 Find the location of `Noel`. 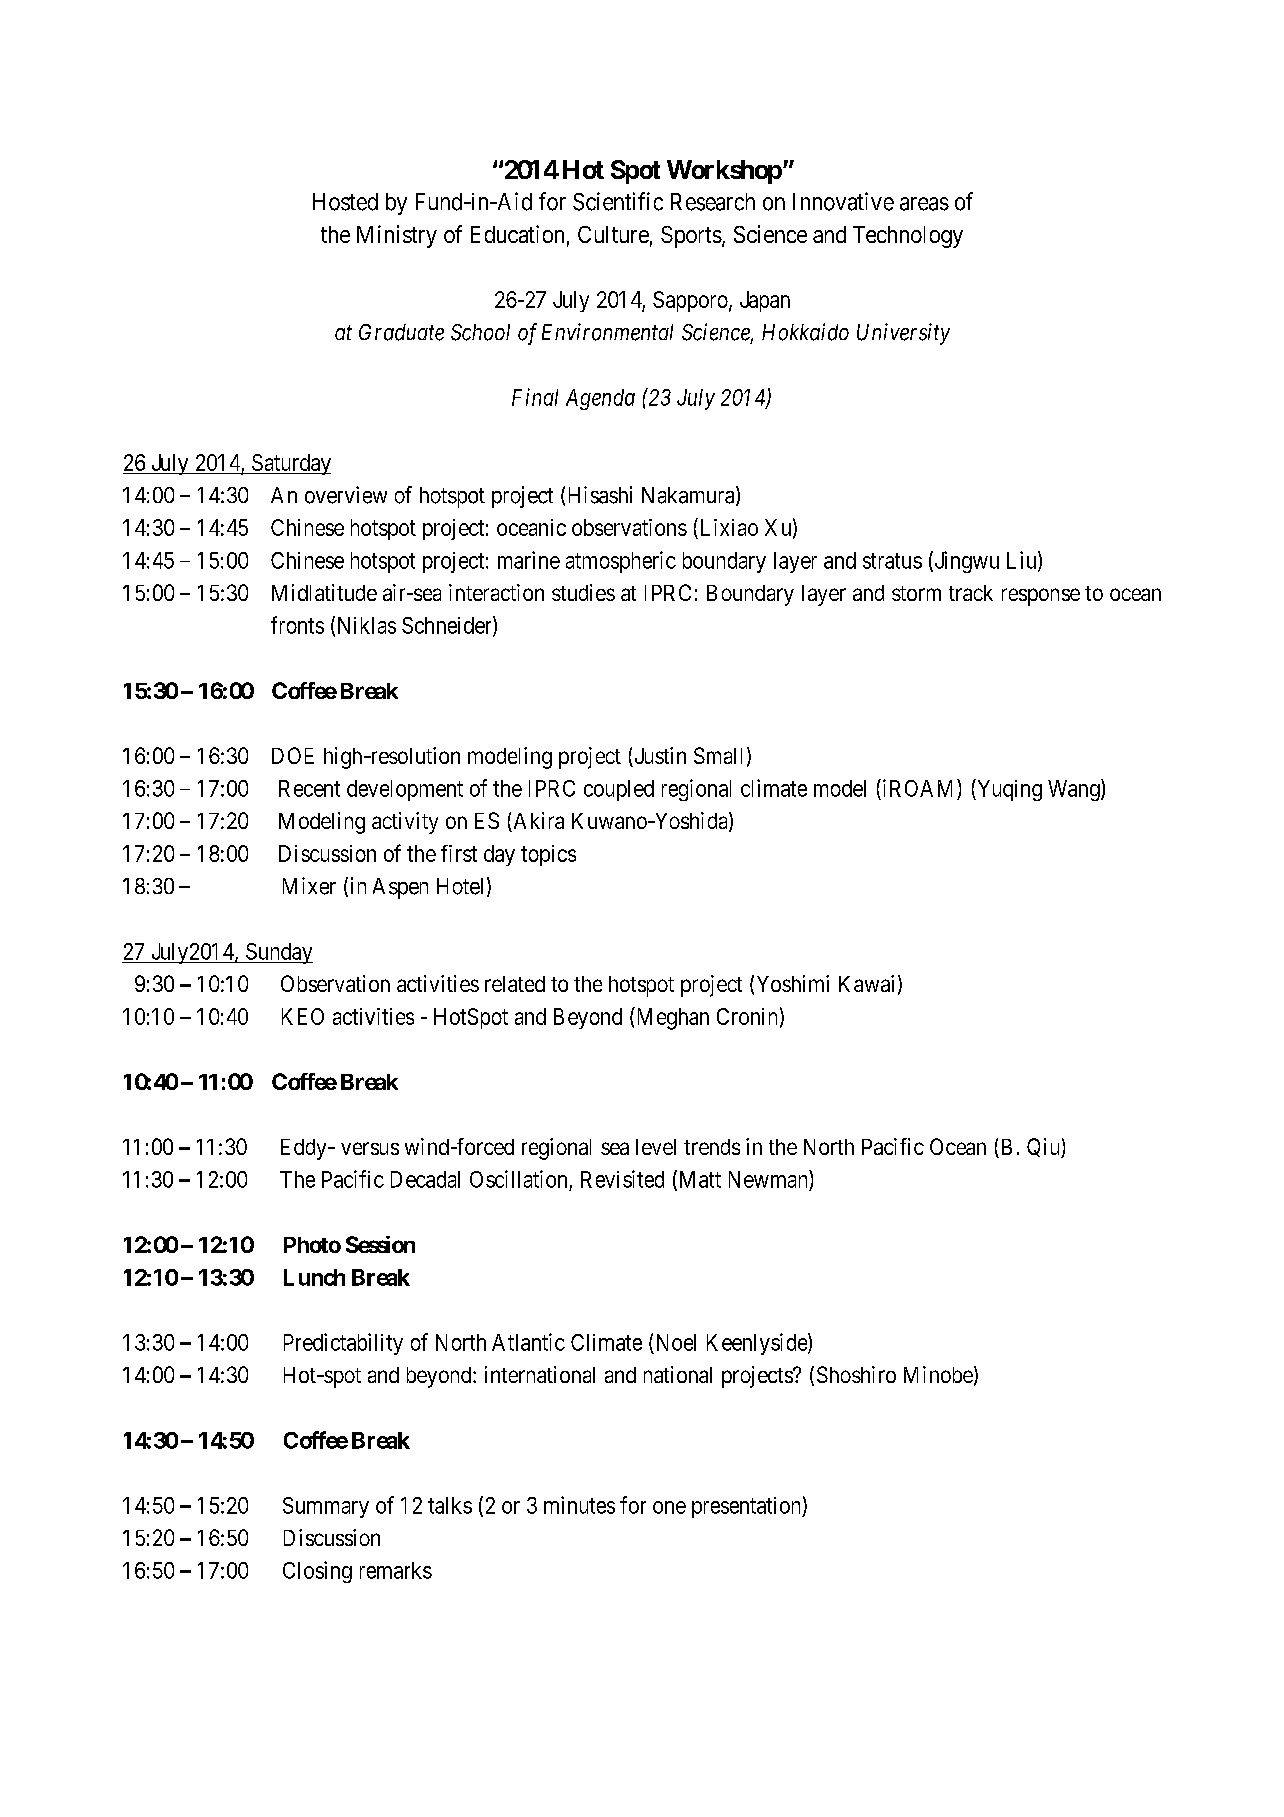

Noel is located at coordinates (676, 1342).
